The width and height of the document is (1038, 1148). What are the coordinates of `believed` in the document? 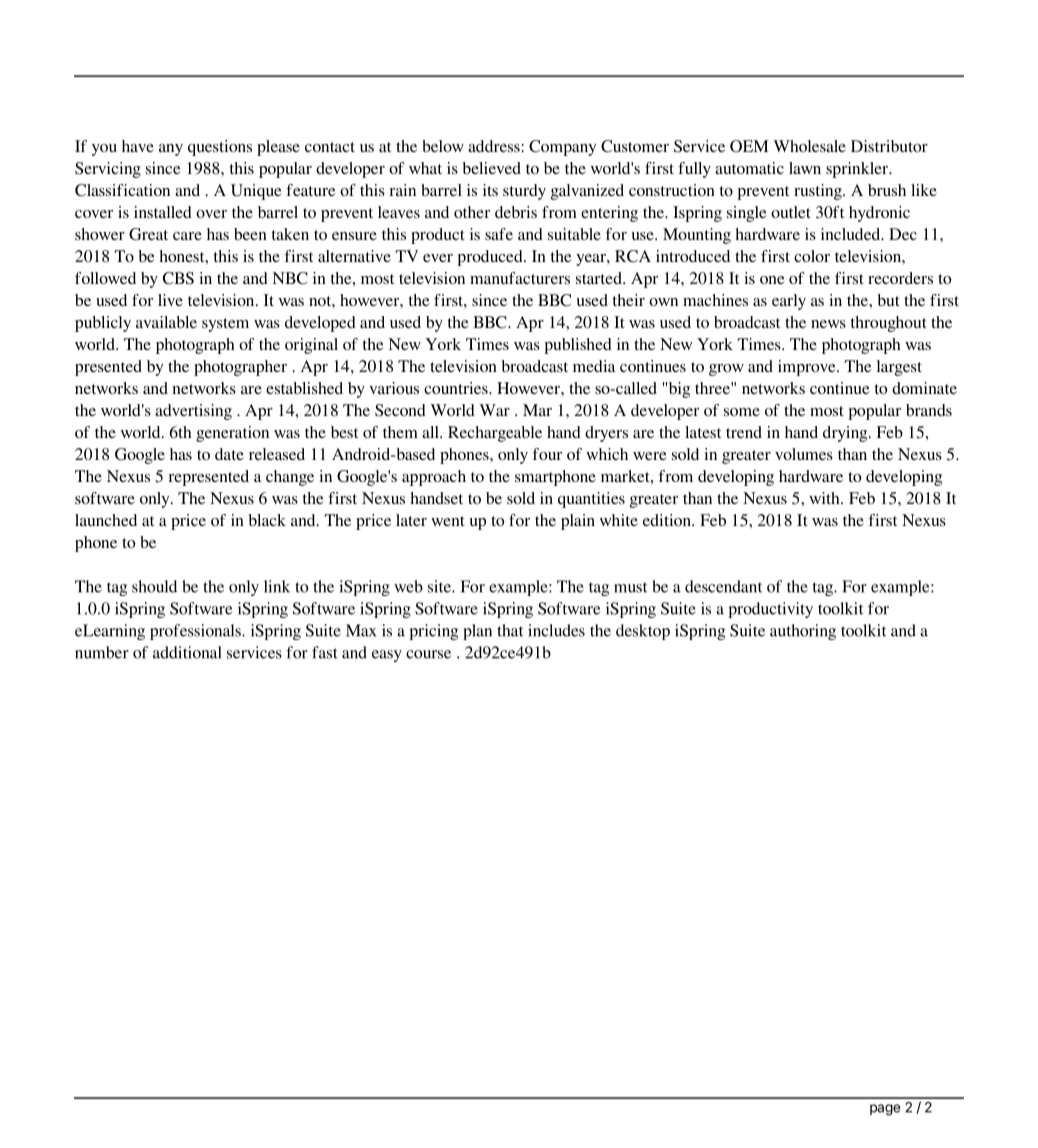 It's located at (491, 168).
